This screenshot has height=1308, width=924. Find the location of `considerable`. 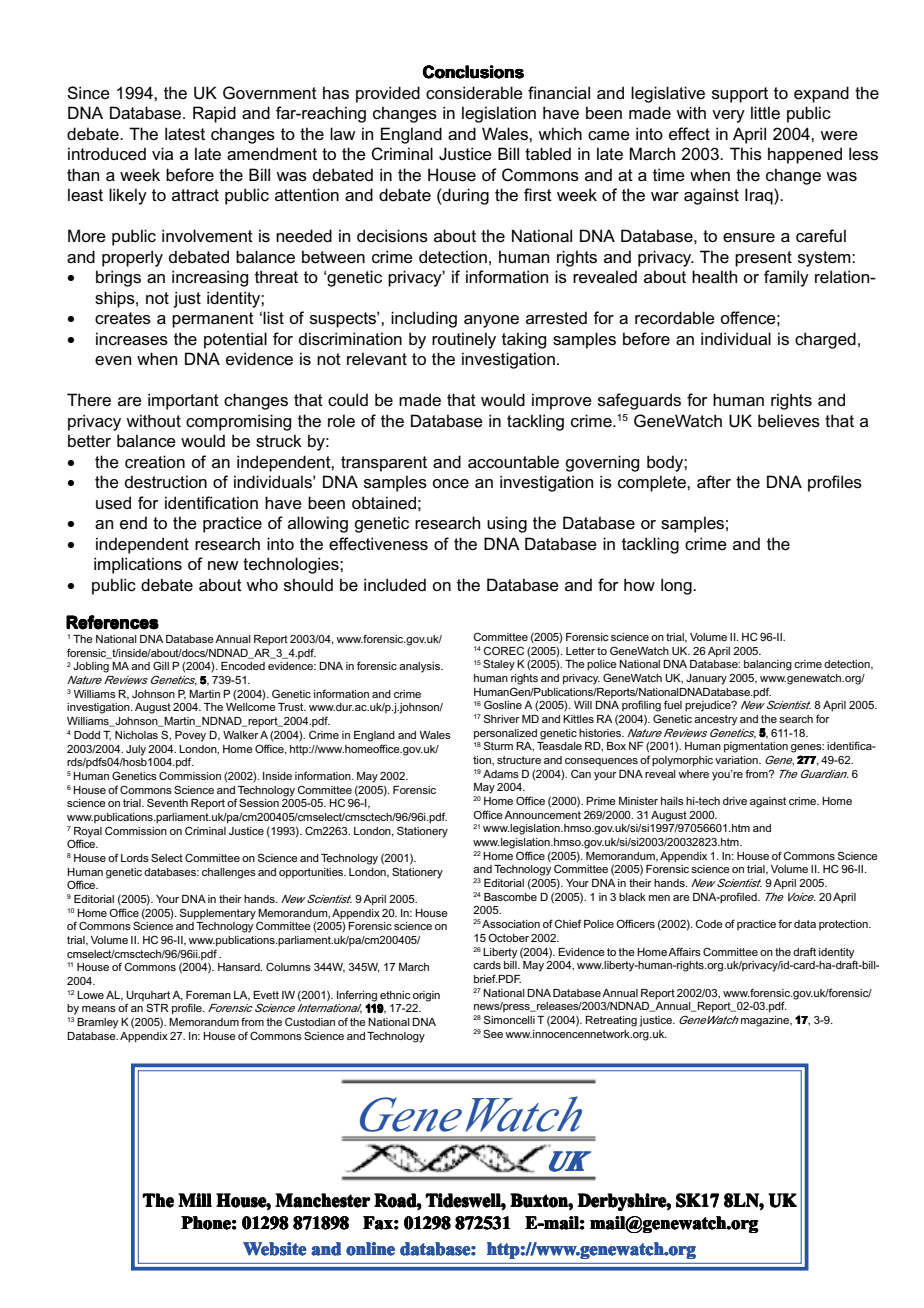

considerable is located at coordinates (474, 93).
